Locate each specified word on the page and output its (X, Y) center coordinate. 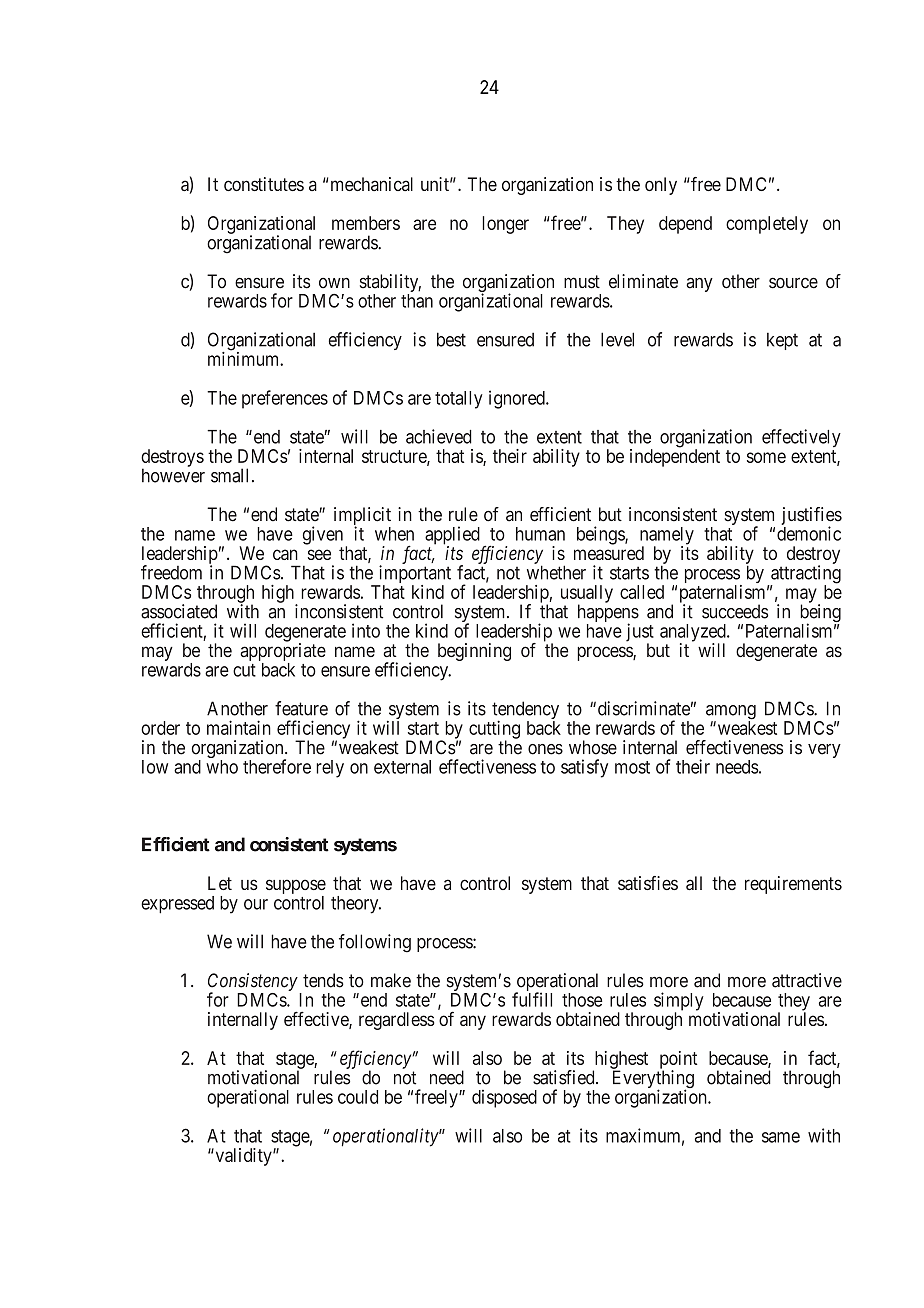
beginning (474, 652)
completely (767, 225)
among (731, 713)
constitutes (264, 184)
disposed (504, 1099)
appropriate (283, 653)
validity (243, 1157)
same (781, 1137)
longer (505, 225)
